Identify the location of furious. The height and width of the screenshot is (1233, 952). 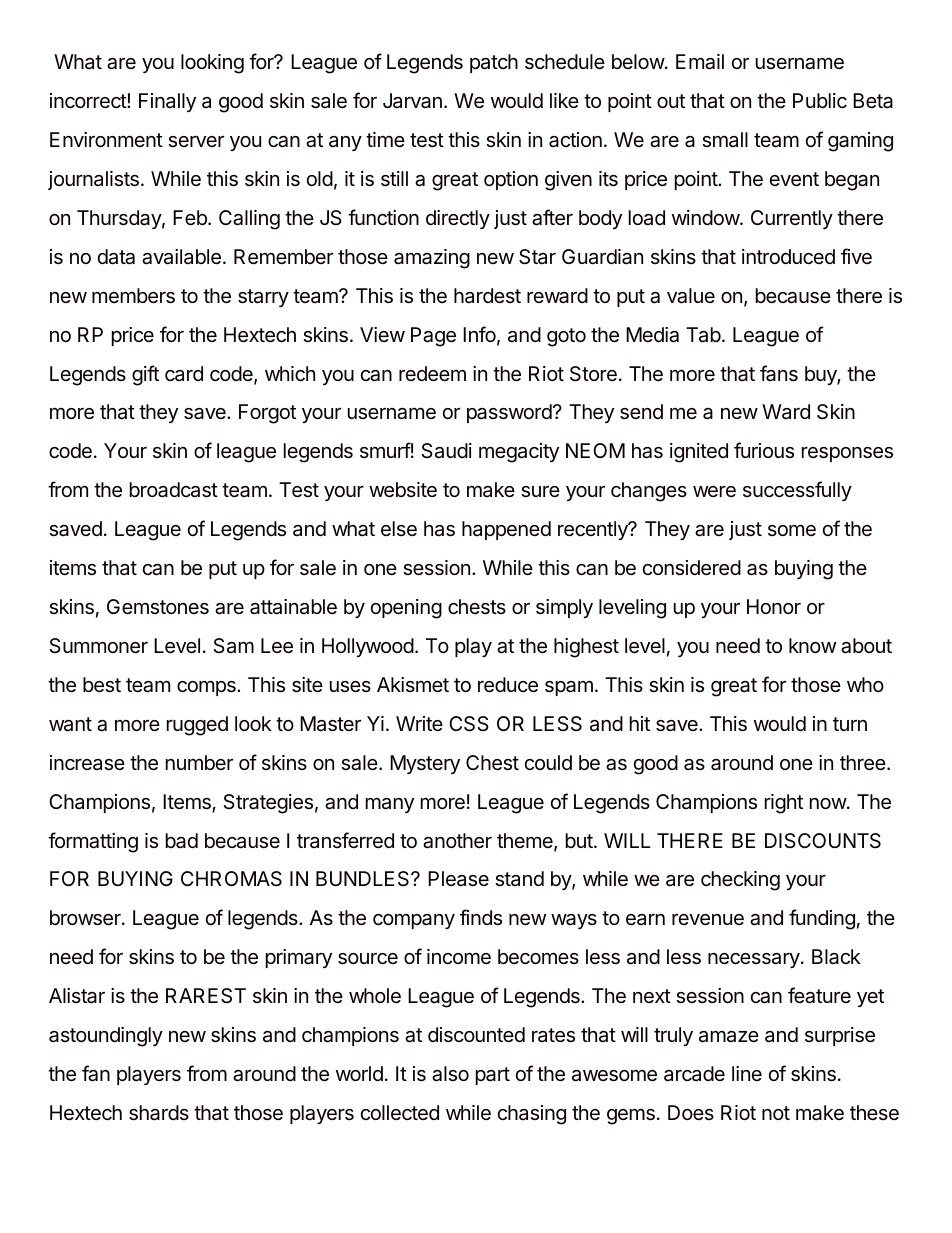
(764, 450).
